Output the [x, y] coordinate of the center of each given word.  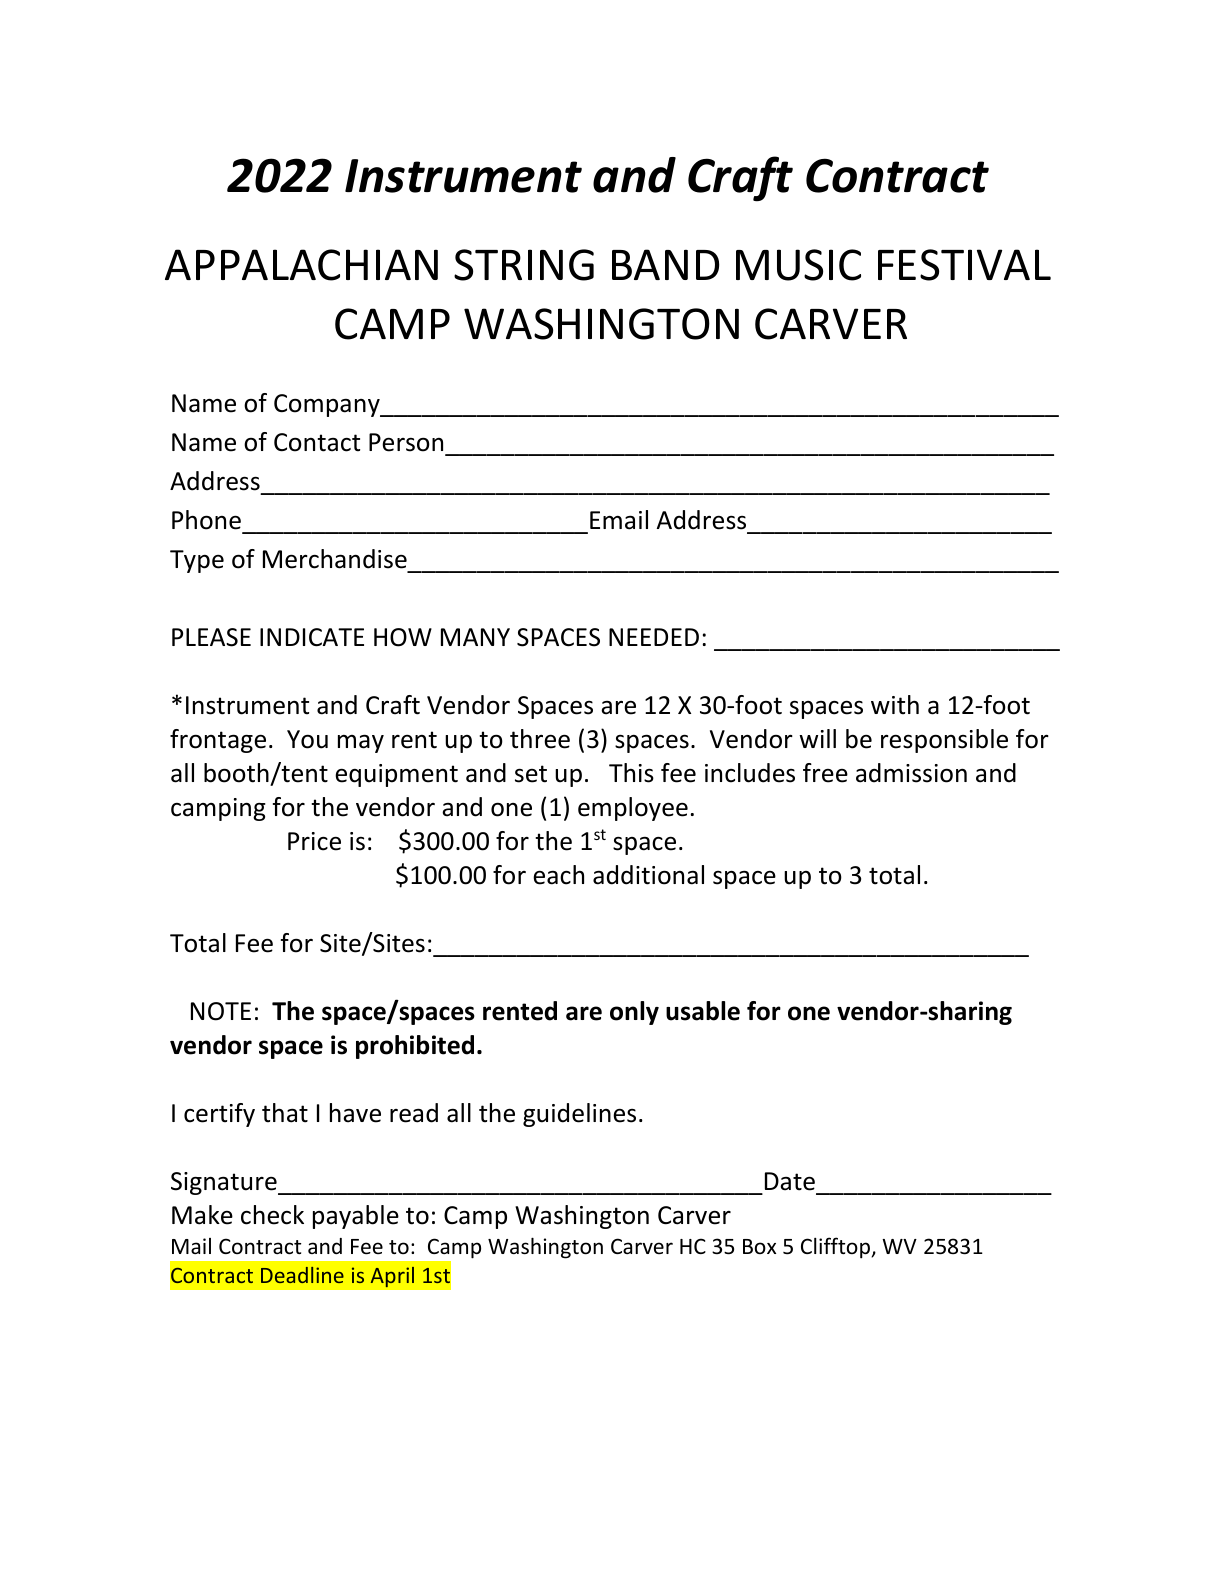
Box [759, 1246]
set [531, 774]
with [895, 705]
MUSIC [798, 265]
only [634, 1013]
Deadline [302, 1275]
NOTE [221, 1011]
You [307, 739]
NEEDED [654, 637]
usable [703, 1011]
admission [911, 773]
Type [197, 561]
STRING [524, 265]
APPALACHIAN [301, 265]
